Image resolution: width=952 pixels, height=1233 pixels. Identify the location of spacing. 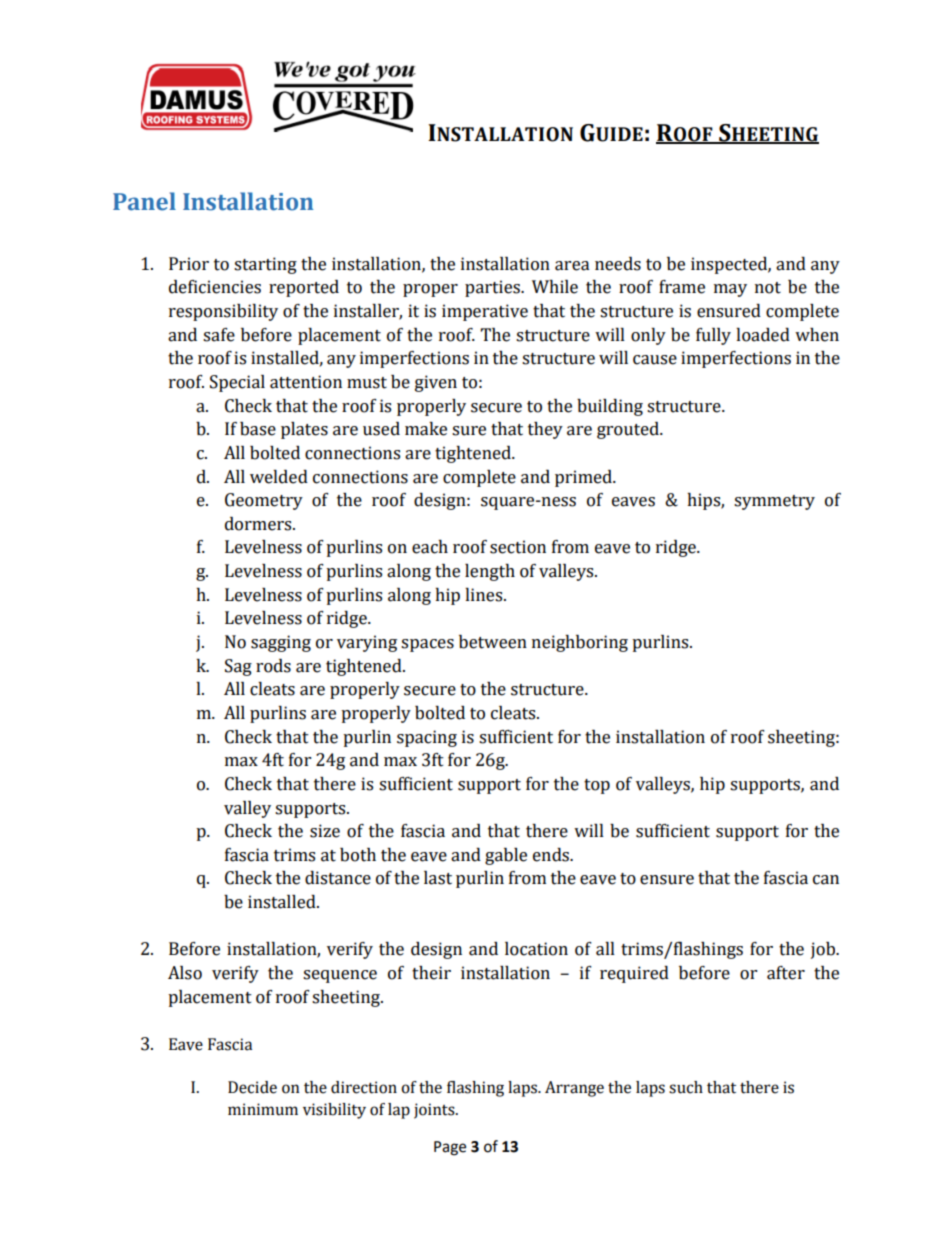
(427, 738).
